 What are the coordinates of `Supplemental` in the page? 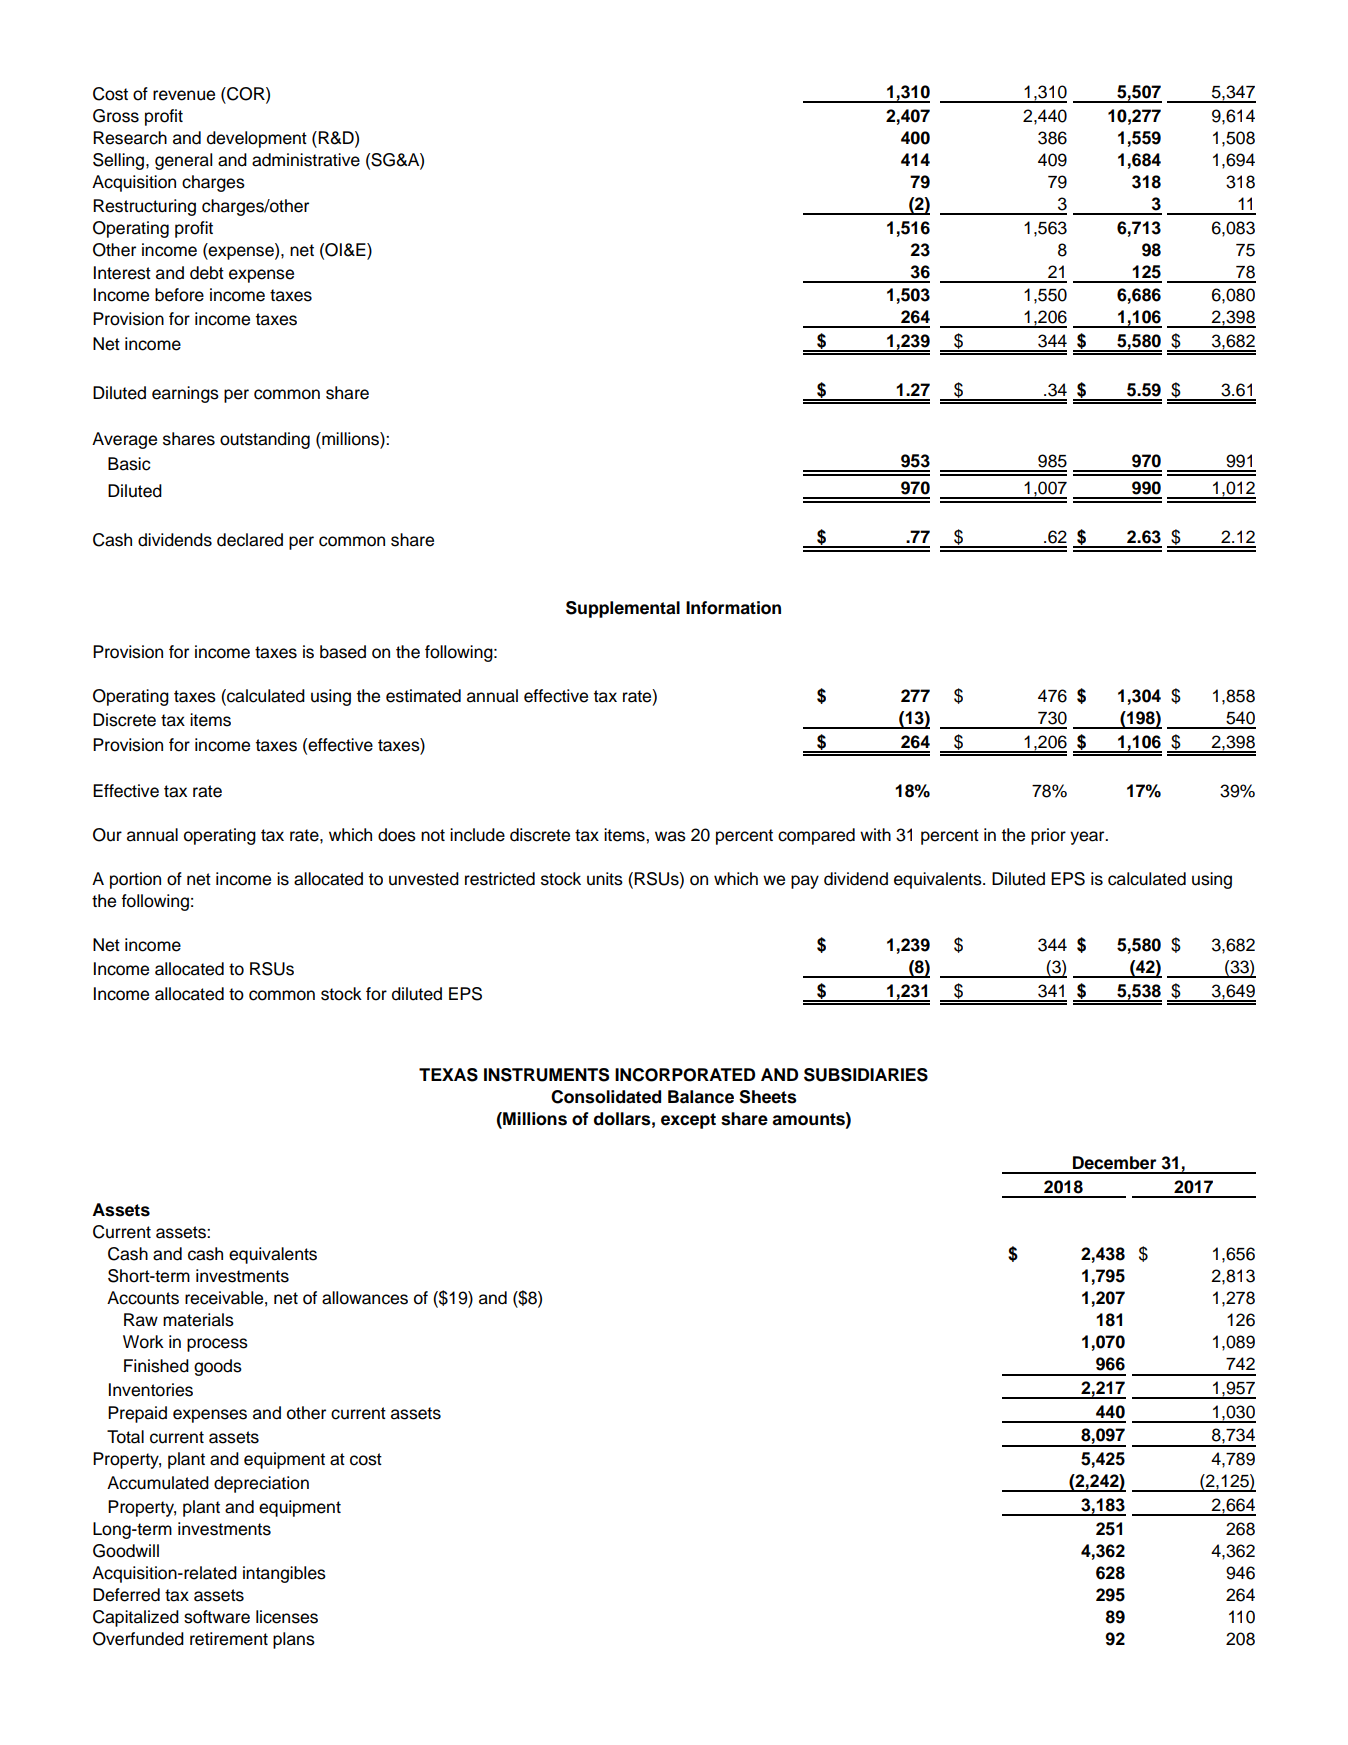 It's located at (623, 609).
